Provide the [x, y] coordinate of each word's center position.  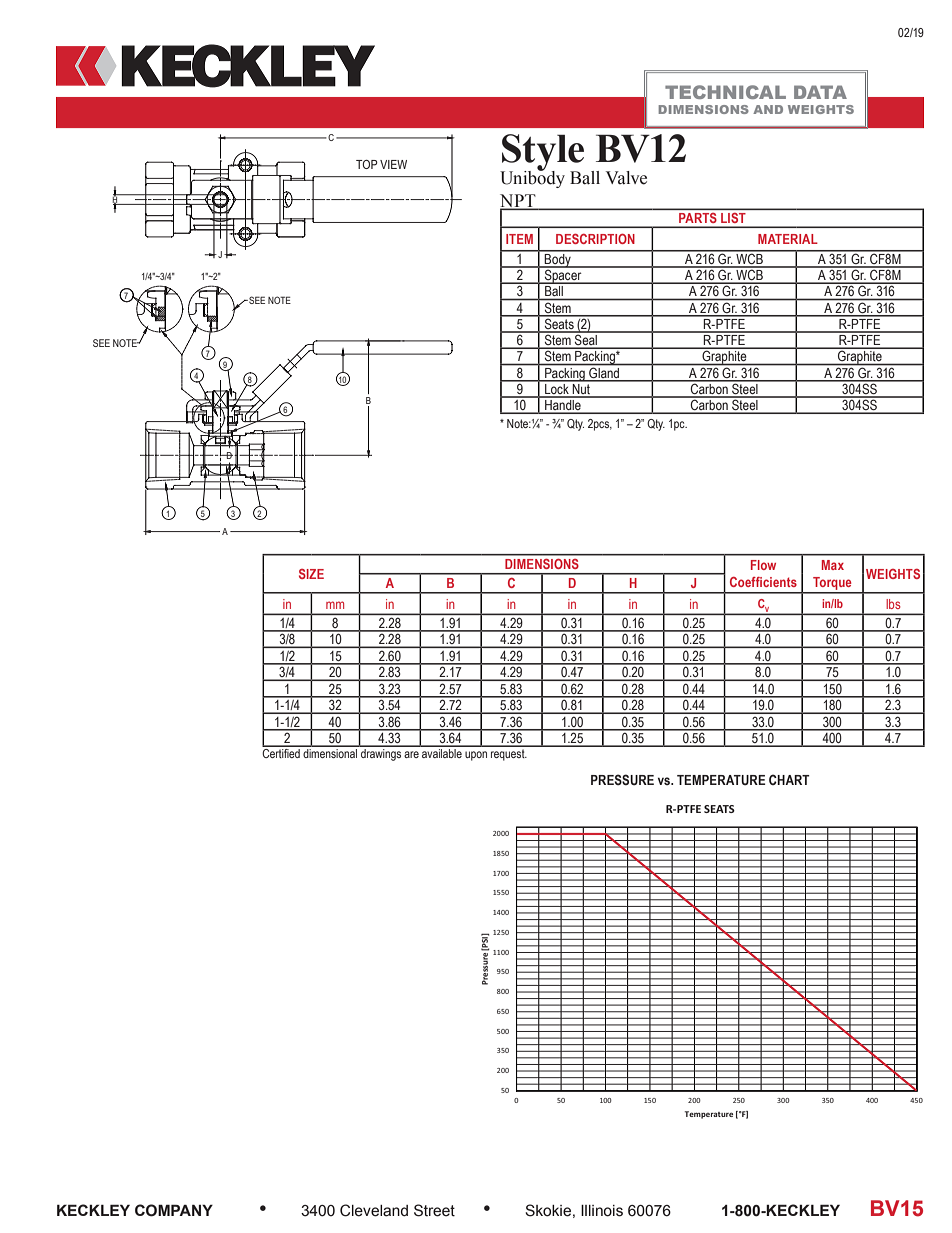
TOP [367, 164]
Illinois [602, 1211]
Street [434, 1210]
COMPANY [174, 1210]
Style [542, 153]
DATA [820, 92]
